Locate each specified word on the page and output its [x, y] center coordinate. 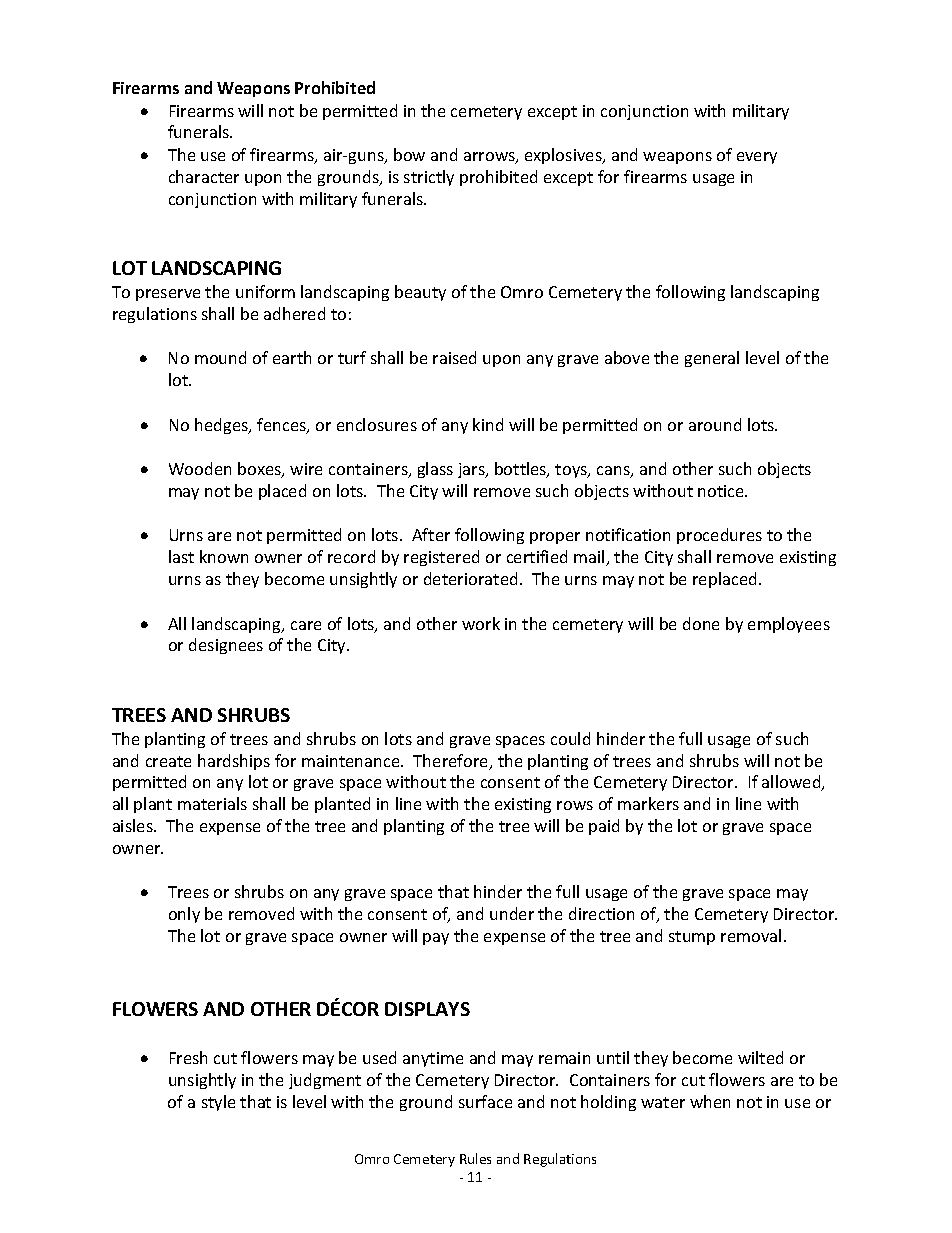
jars [472, 470]
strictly [429, 178]
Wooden [200, 468]
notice [722, 491]
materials [212, 803]
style [218, 1103]
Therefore [452, 762]
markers [648, 803]
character [204, 176]
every [757, 158]
